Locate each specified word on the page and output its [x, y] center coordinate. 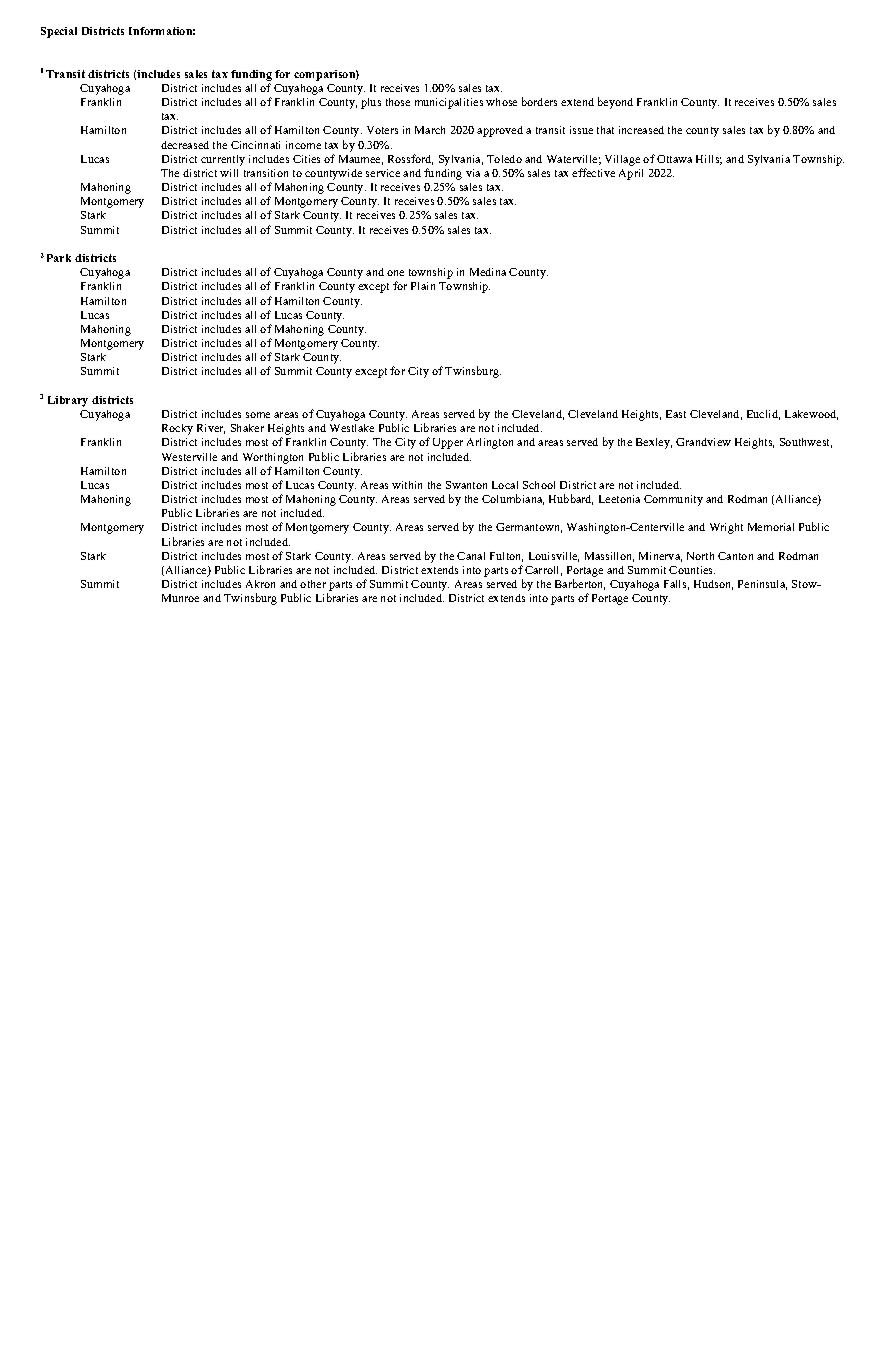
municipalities [449, 103]
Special [59, 32]
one [395, 273]
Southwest [806, 443]
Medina [488, 272]
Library [68, 401]
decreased [185, 145]
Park [59, 258]
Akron [260, 584]
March [430, 130]
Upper [448, 443]
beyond [615, 103]
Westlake [352, 428]
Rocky [177, 429]
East [676, 414]
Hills [709, 160]
